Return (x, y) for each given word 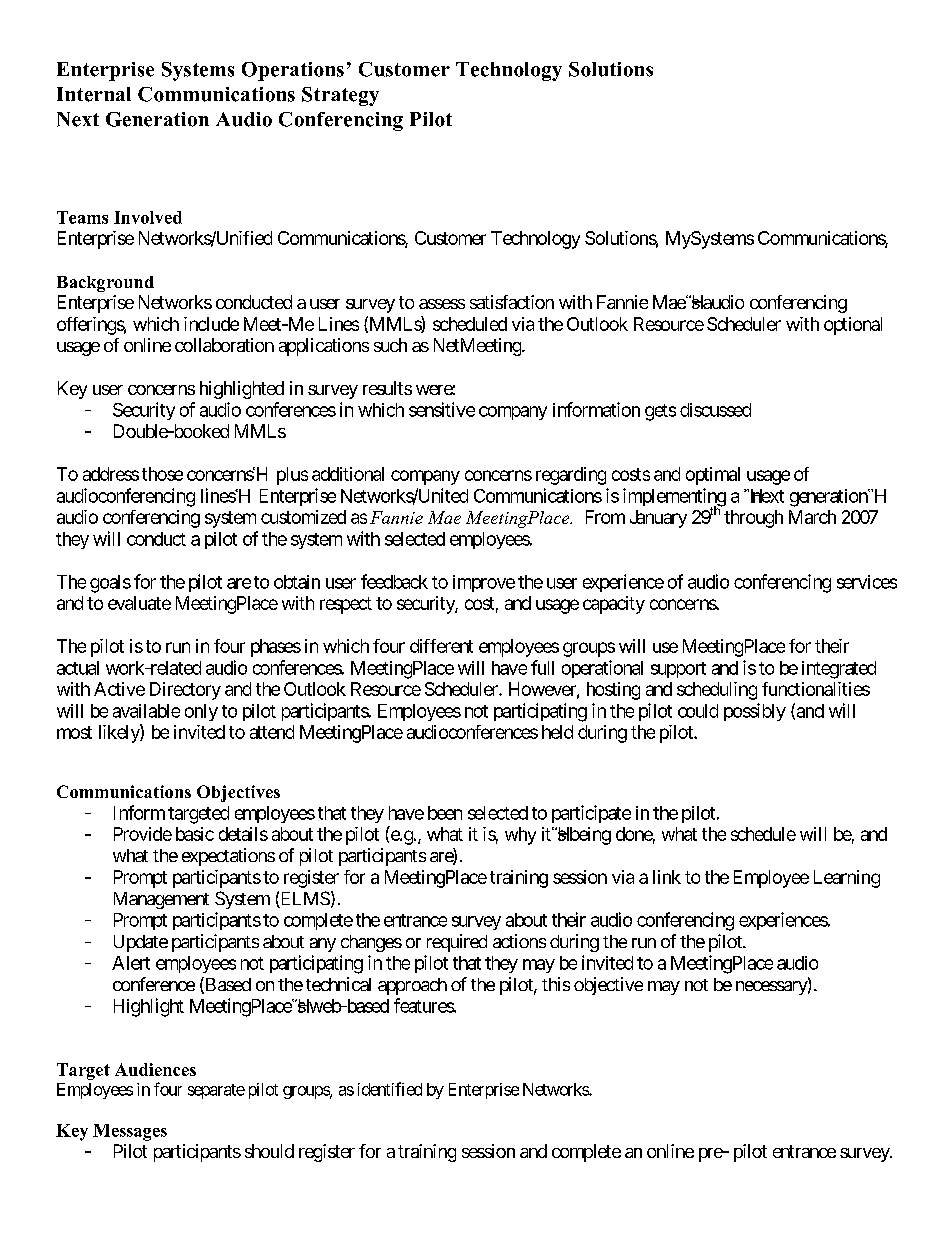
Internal (94, 94)
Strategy (340, 96)
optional (853, 326)
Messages (130, 1132)
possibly (755, 712)
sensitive (442, 409)
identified (390, 1089)
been (445, 813)
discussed (715, 410)
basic (195, 834)
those (162, 474)
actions (519, 941)
